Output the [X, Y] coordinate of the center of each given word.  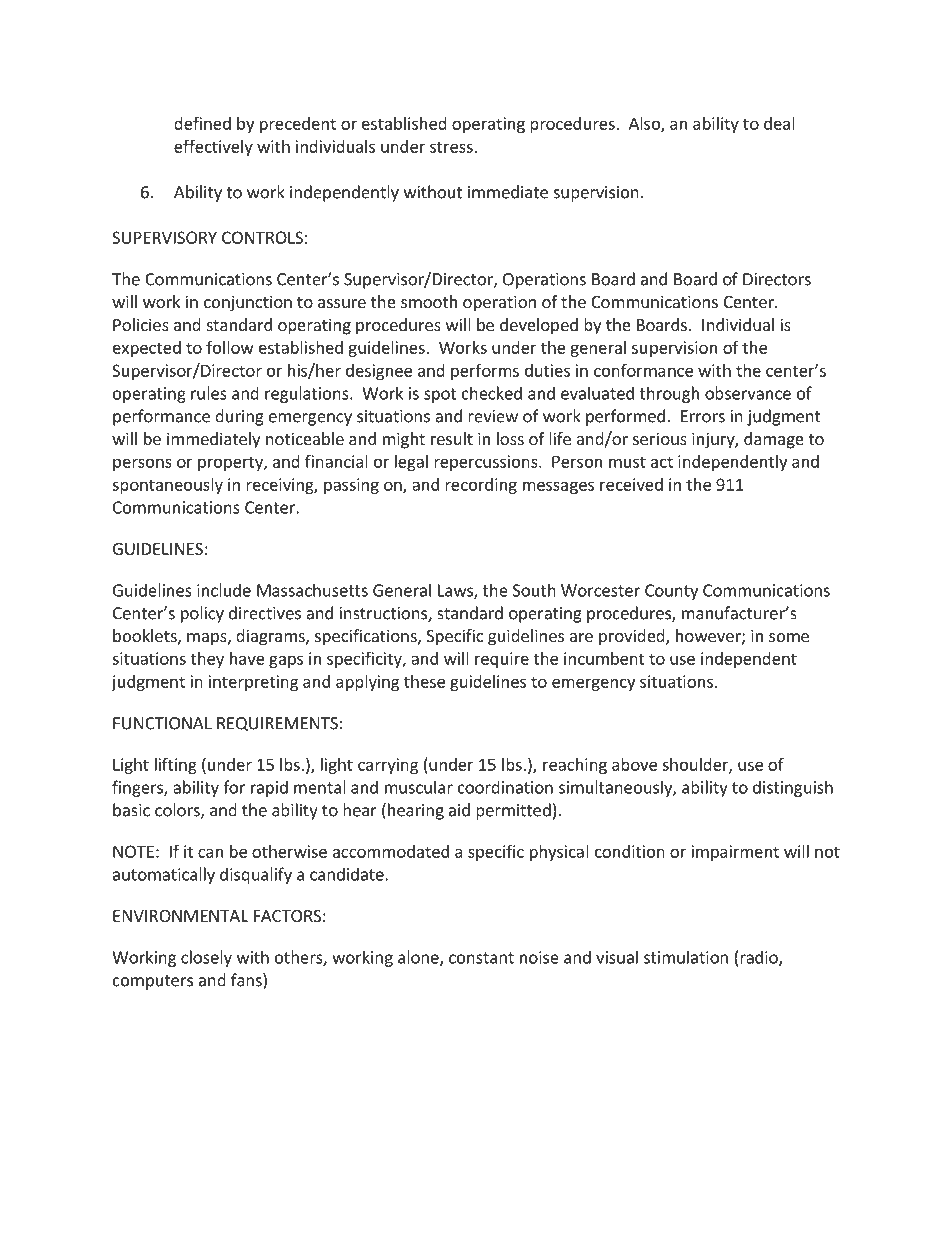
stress [451, 147]
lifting [176, 765]
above [634, 764]
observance [748, 393]
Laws [456, 591]
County [671, 592]
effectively [213, 147]
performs [485, 372]
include [224, 590]
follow [230, 347]
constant [481, 958]
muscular [419, 787]
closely [206, 958]
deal [779, 123]
